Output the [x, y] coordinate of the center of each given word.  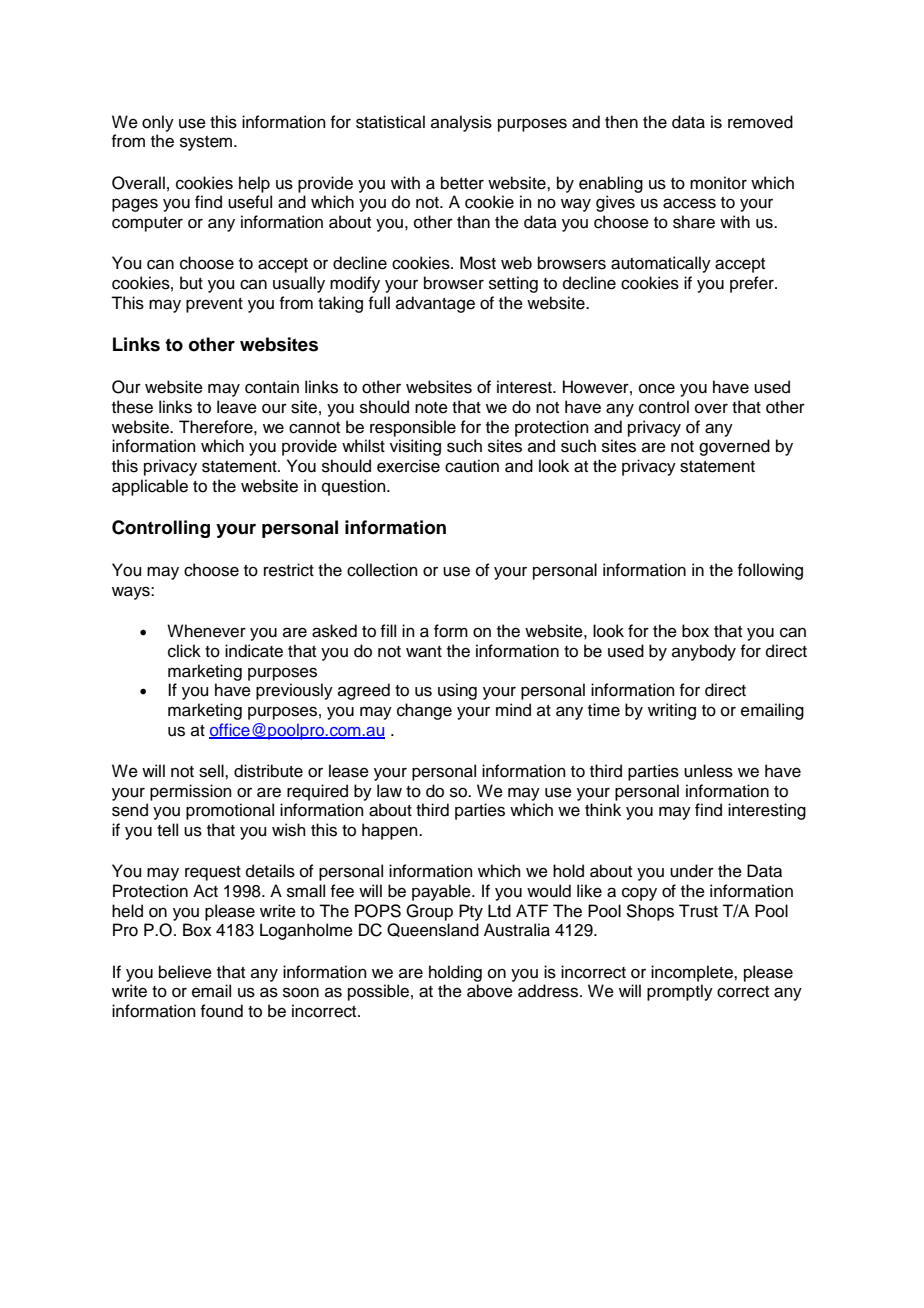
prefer [753, 284]
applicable [150, 487]
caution [472, 466]
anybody [704, 652]
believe [185, 972]
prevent [214, 305]
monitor [718, 183]
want [424, 652]
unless [708, 771]
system [207, 143]
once [657, 388]
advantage [435, 304]
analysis [461, 123]
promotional [230, 811]
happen [391, 831]
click [184, 651]
